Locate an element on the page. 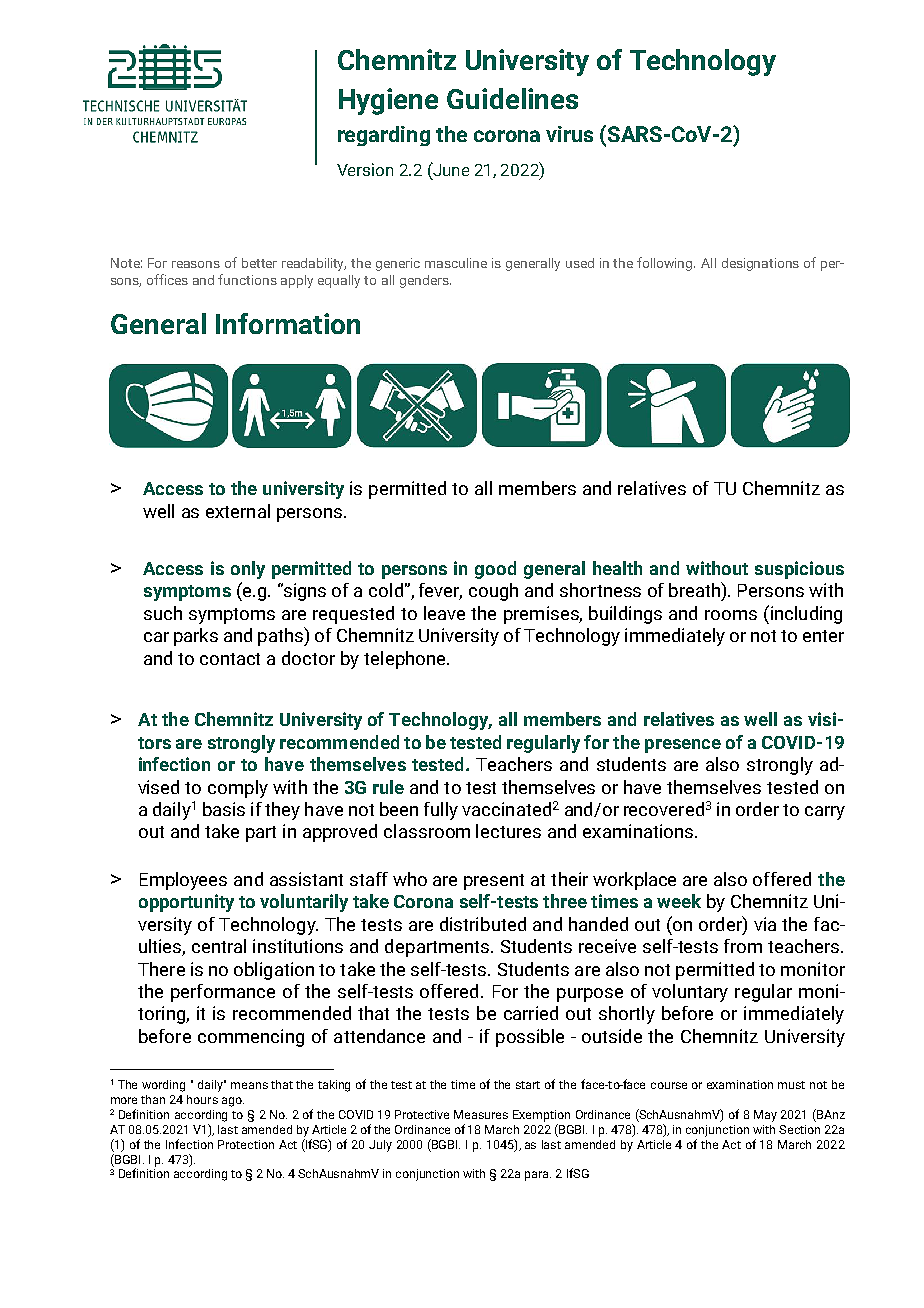 The image size is (924, 1308). external is located at coordinates (238, 511).
